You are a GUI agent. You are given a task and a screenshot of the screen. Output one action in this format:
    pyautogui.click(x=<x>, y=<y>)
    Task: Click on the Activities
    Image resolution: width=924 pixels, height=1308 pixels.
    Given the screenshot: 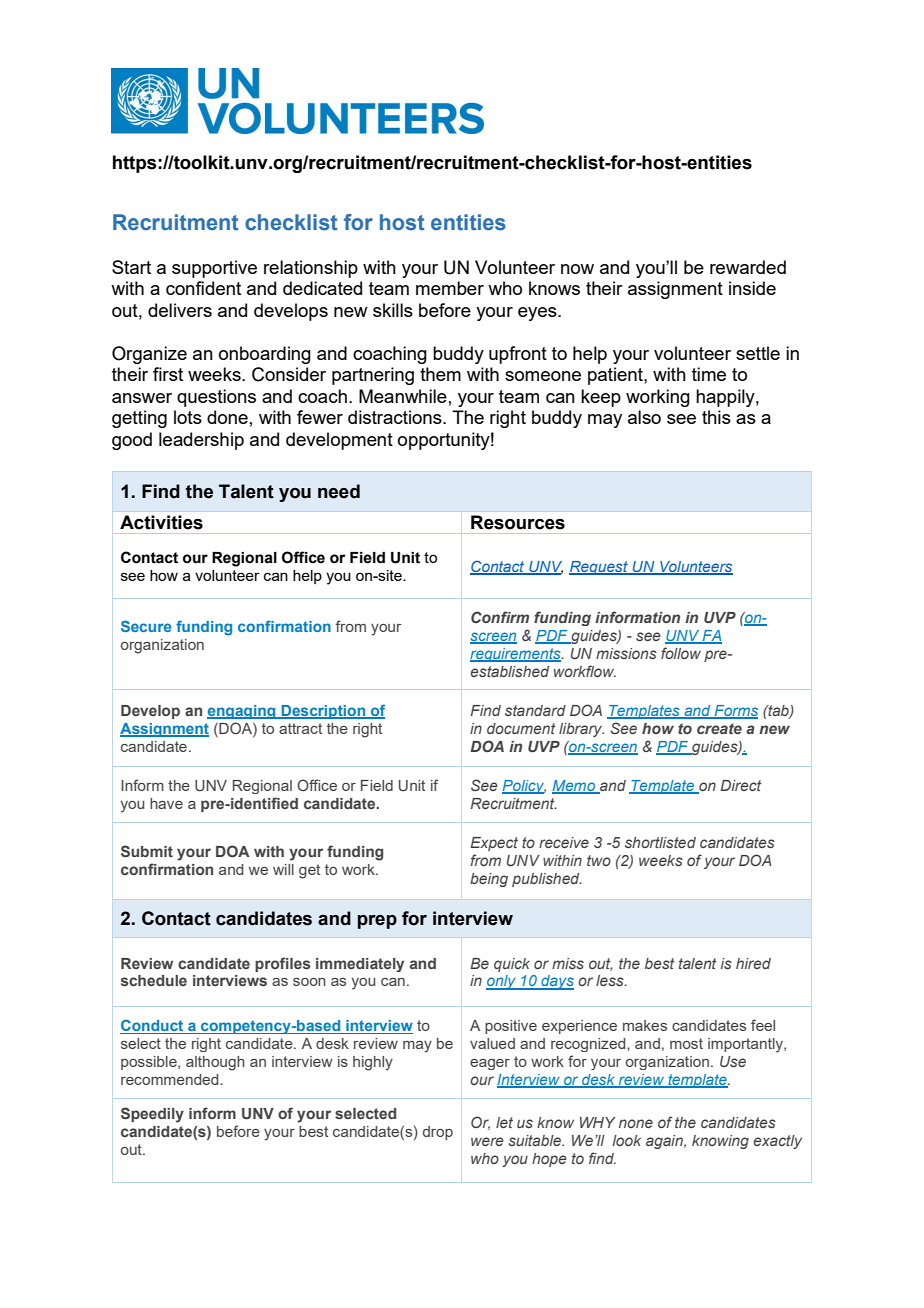 What is the action you would take?
    pyautogui.click(x=161, y=522)
